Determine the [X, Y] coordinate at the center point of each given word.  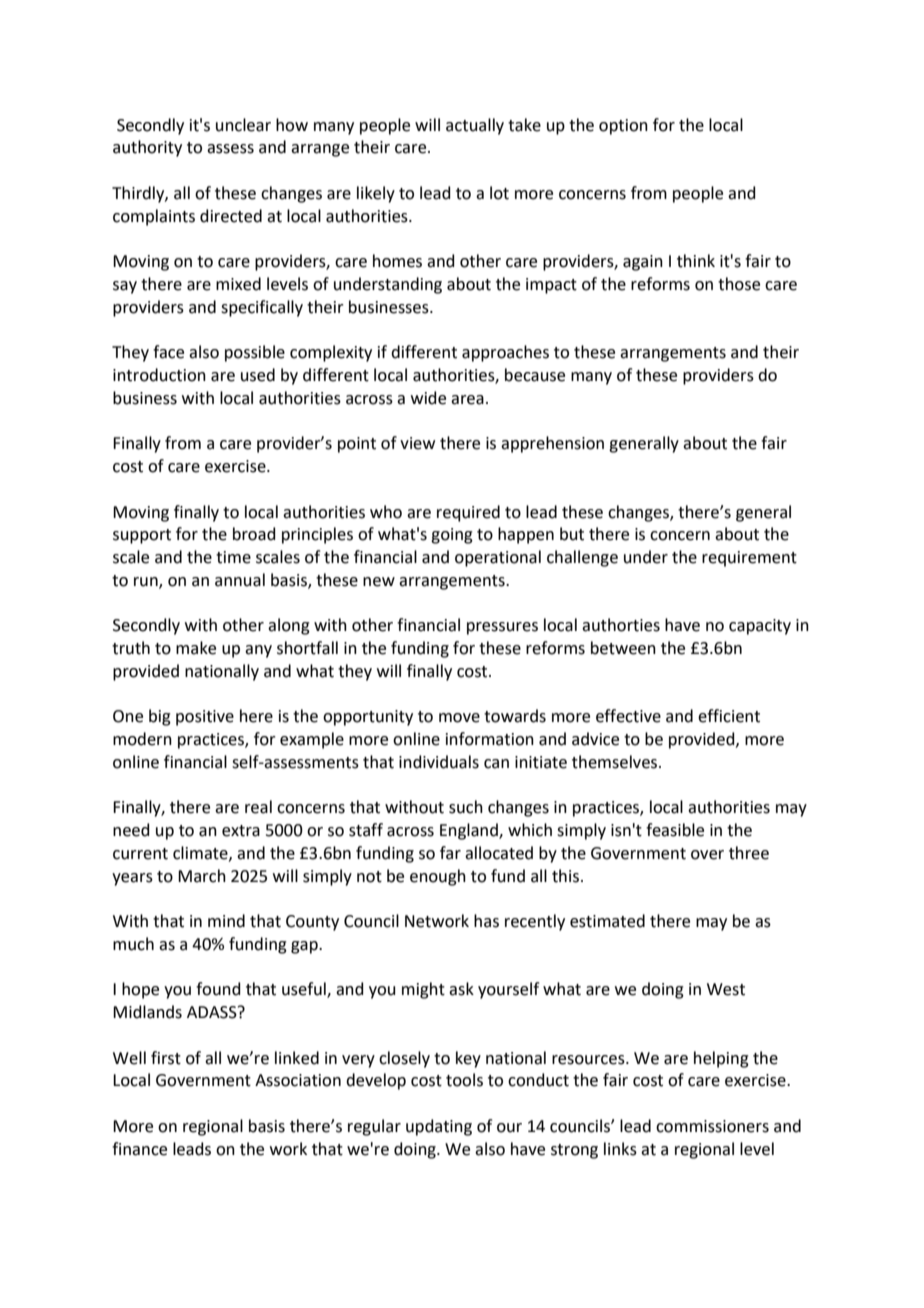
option [623, 127]
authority [147, 148]
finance [139, 1149]
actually [475, 126]
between [623, 648]
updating [439, 1127]
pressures [502, 628]
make [196, 648]
